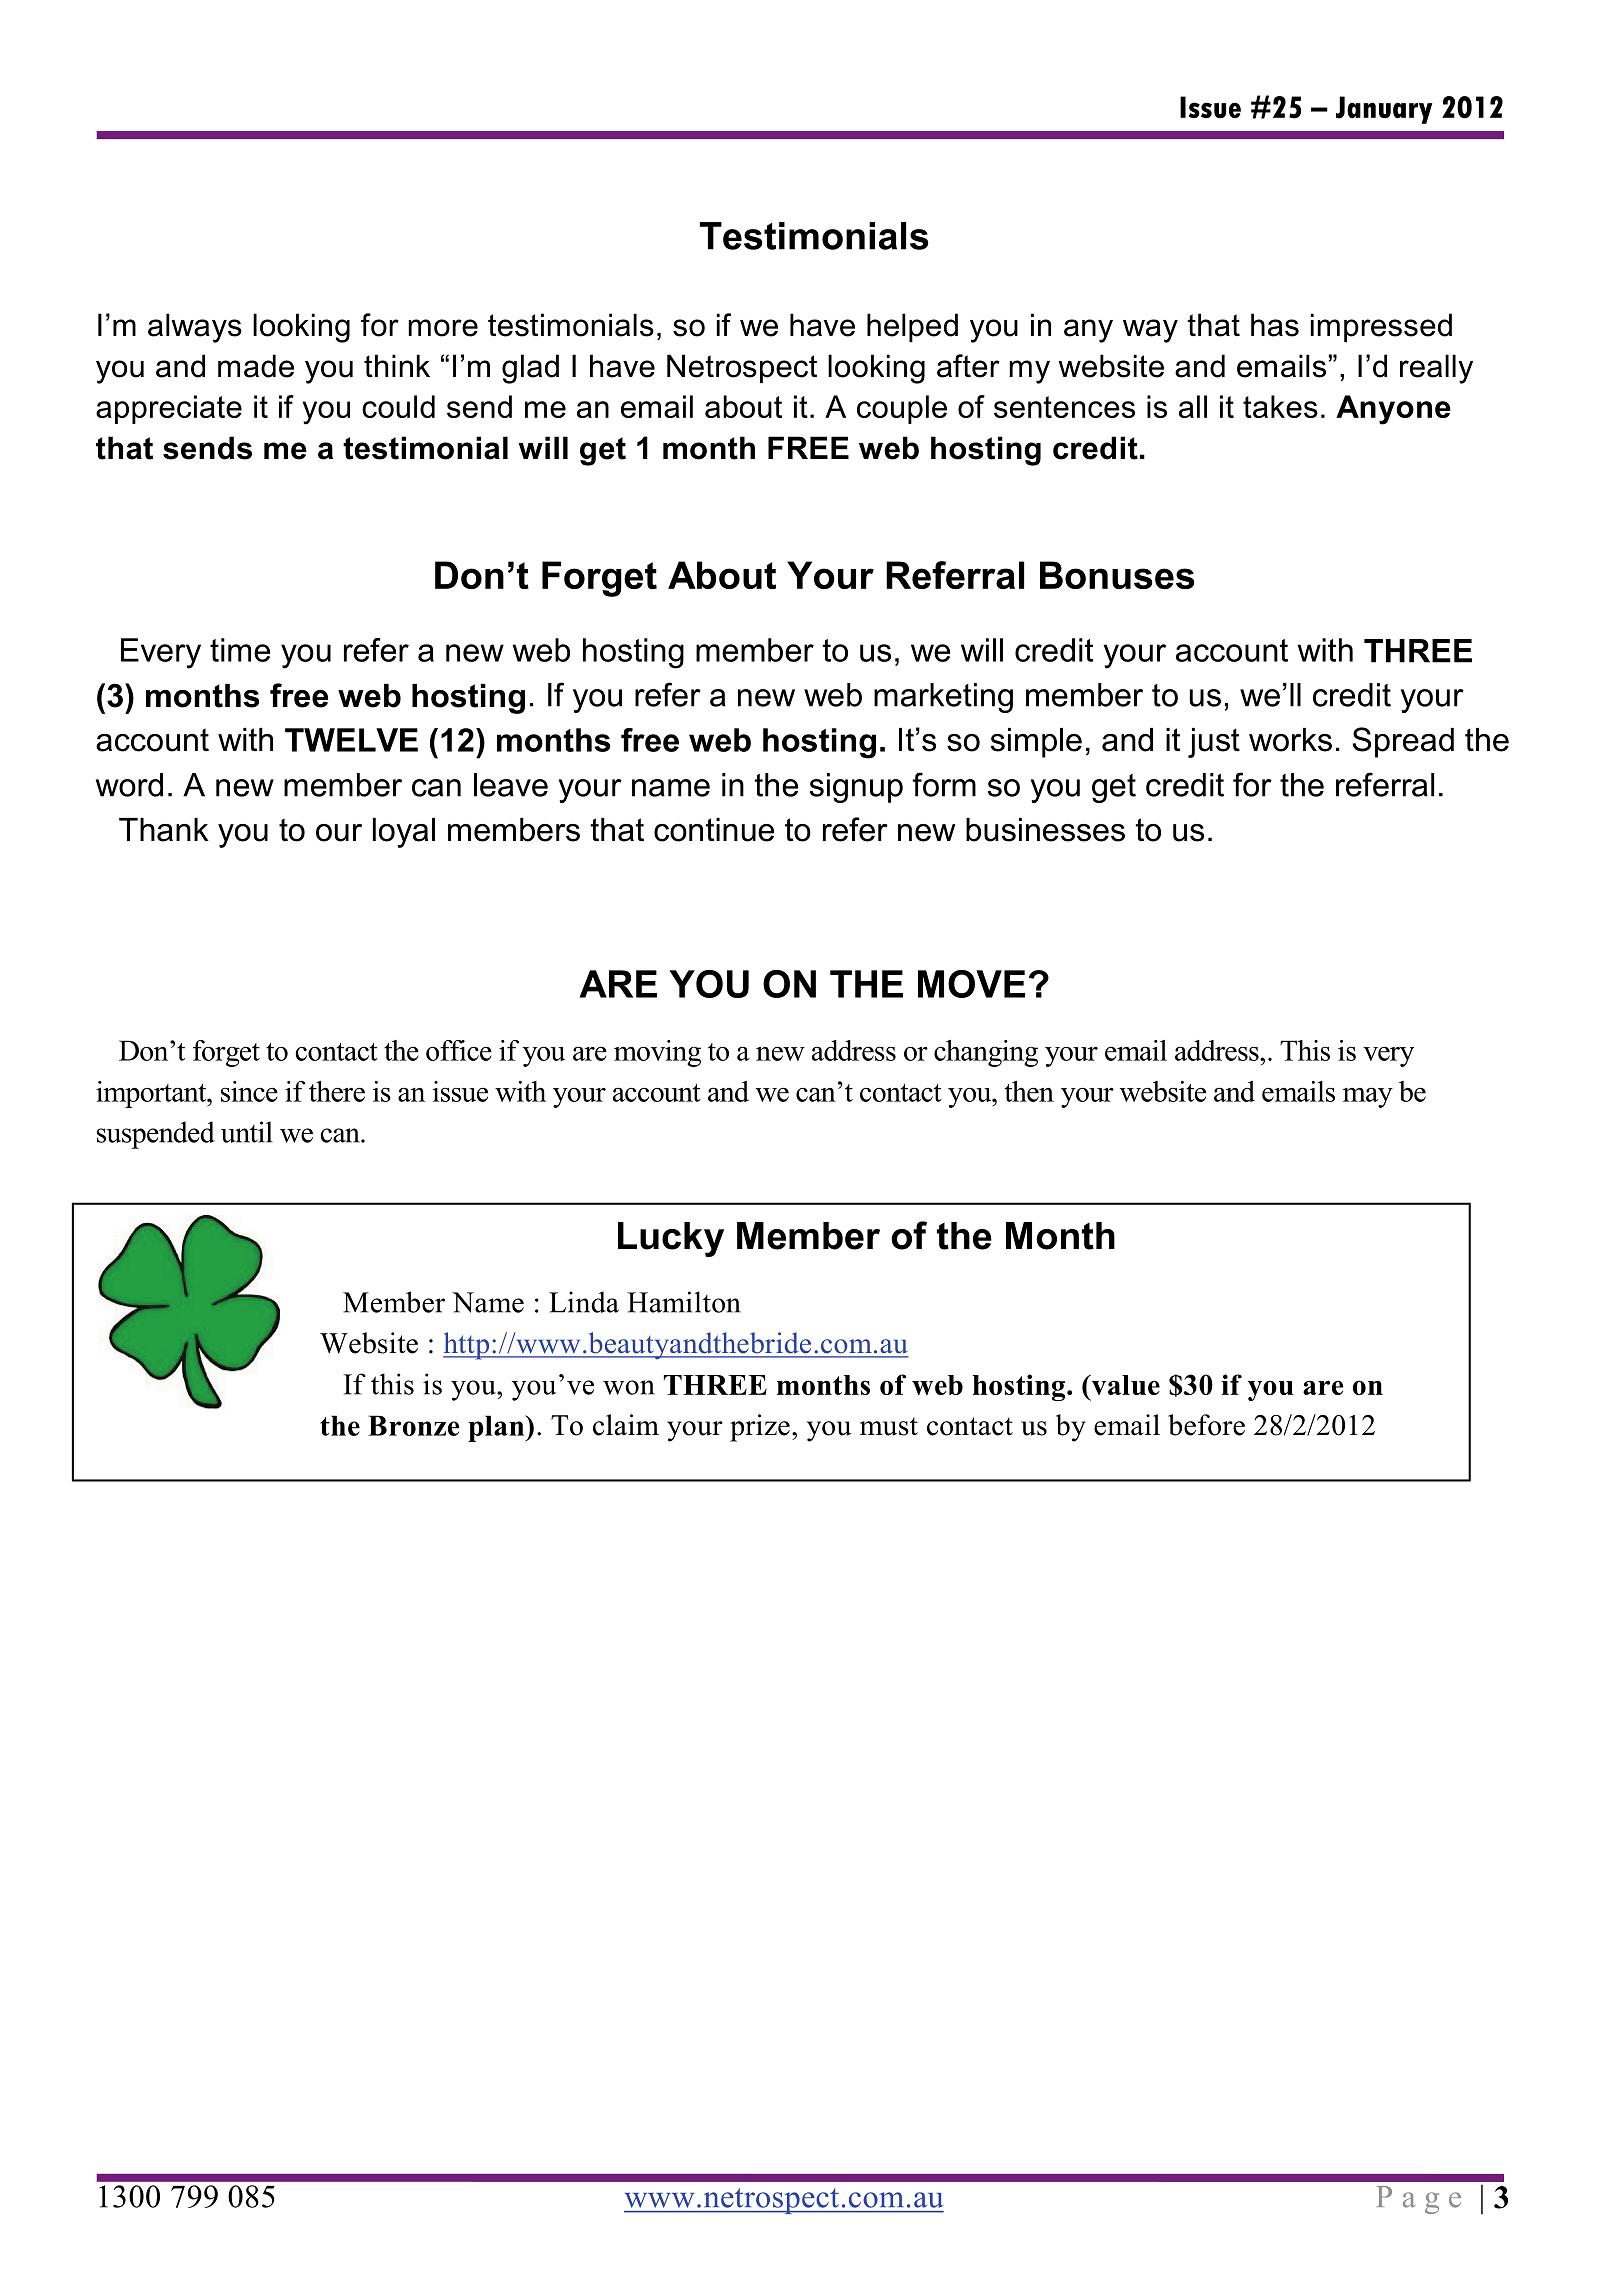  What do you see at coordinates (195, 328) in the image?
I see `always` at bounding box center [195, 328].
